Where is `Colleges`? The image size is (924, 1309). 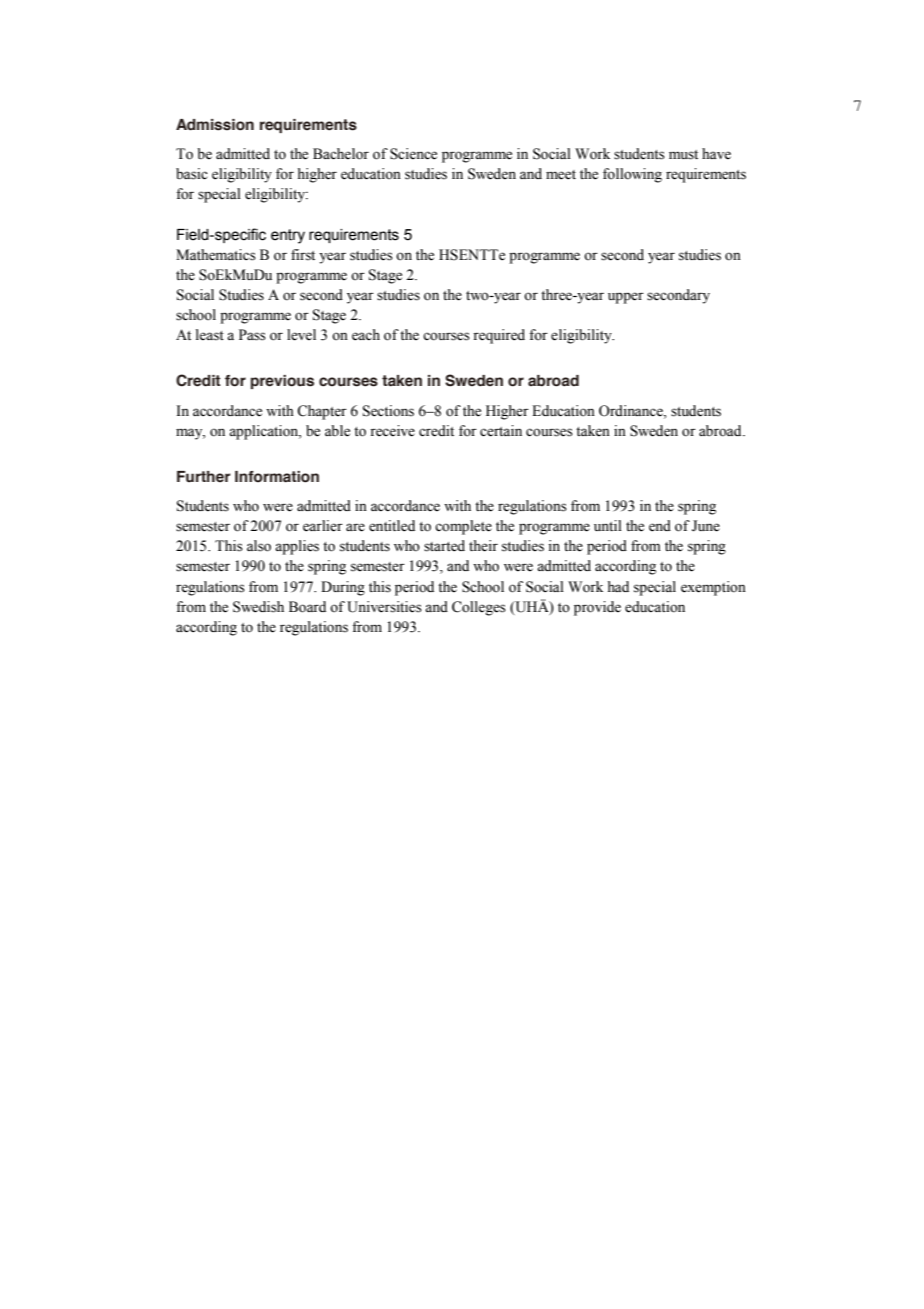 Colleges is located at coordinates (479, 608).
